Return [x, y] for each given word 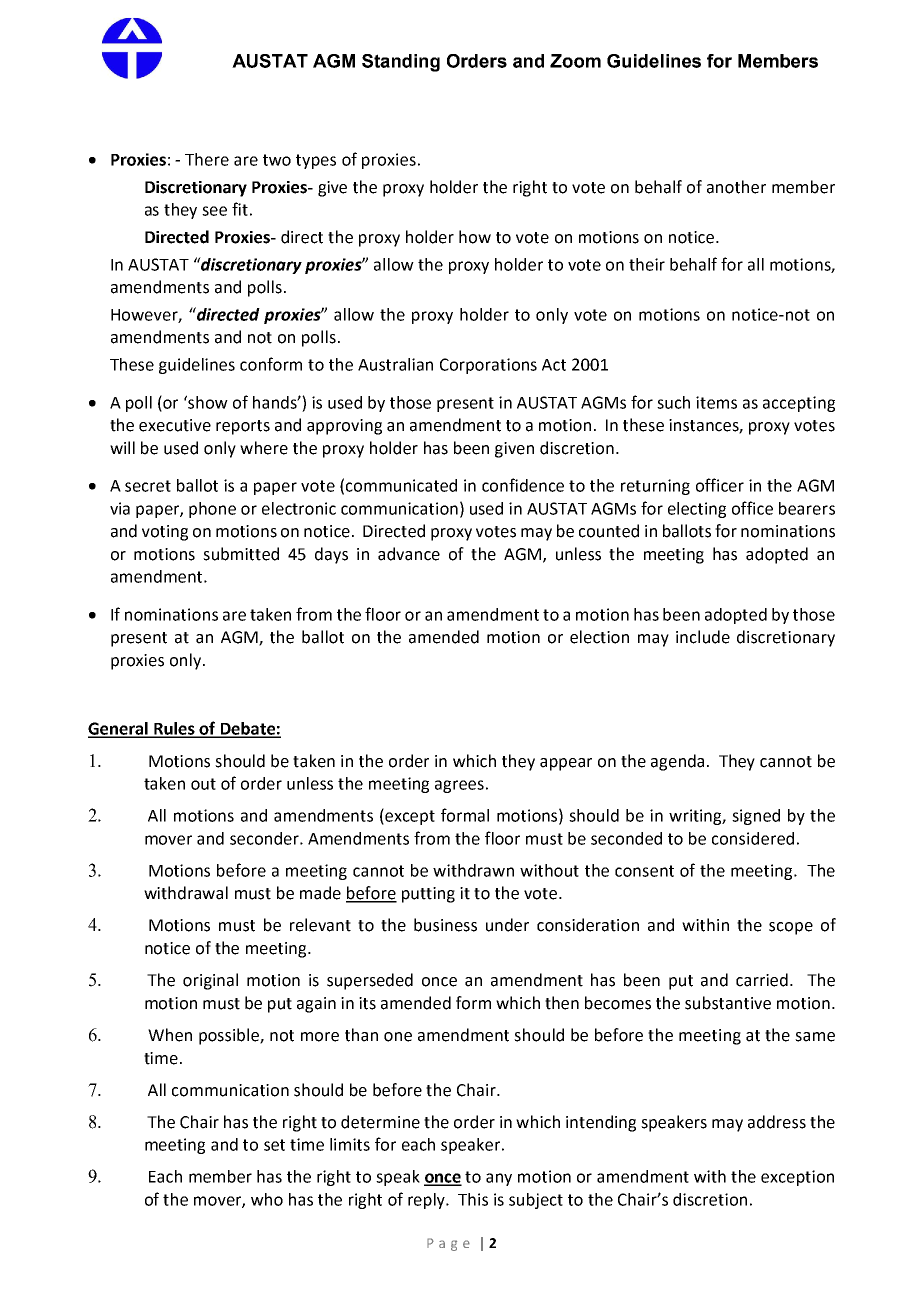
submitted [241, 554]
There [207, 159]
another [736, 187]
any [499, 1179]
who [267, 1199]
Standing [401, 63]
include [703, 637]
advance [409, 554]
